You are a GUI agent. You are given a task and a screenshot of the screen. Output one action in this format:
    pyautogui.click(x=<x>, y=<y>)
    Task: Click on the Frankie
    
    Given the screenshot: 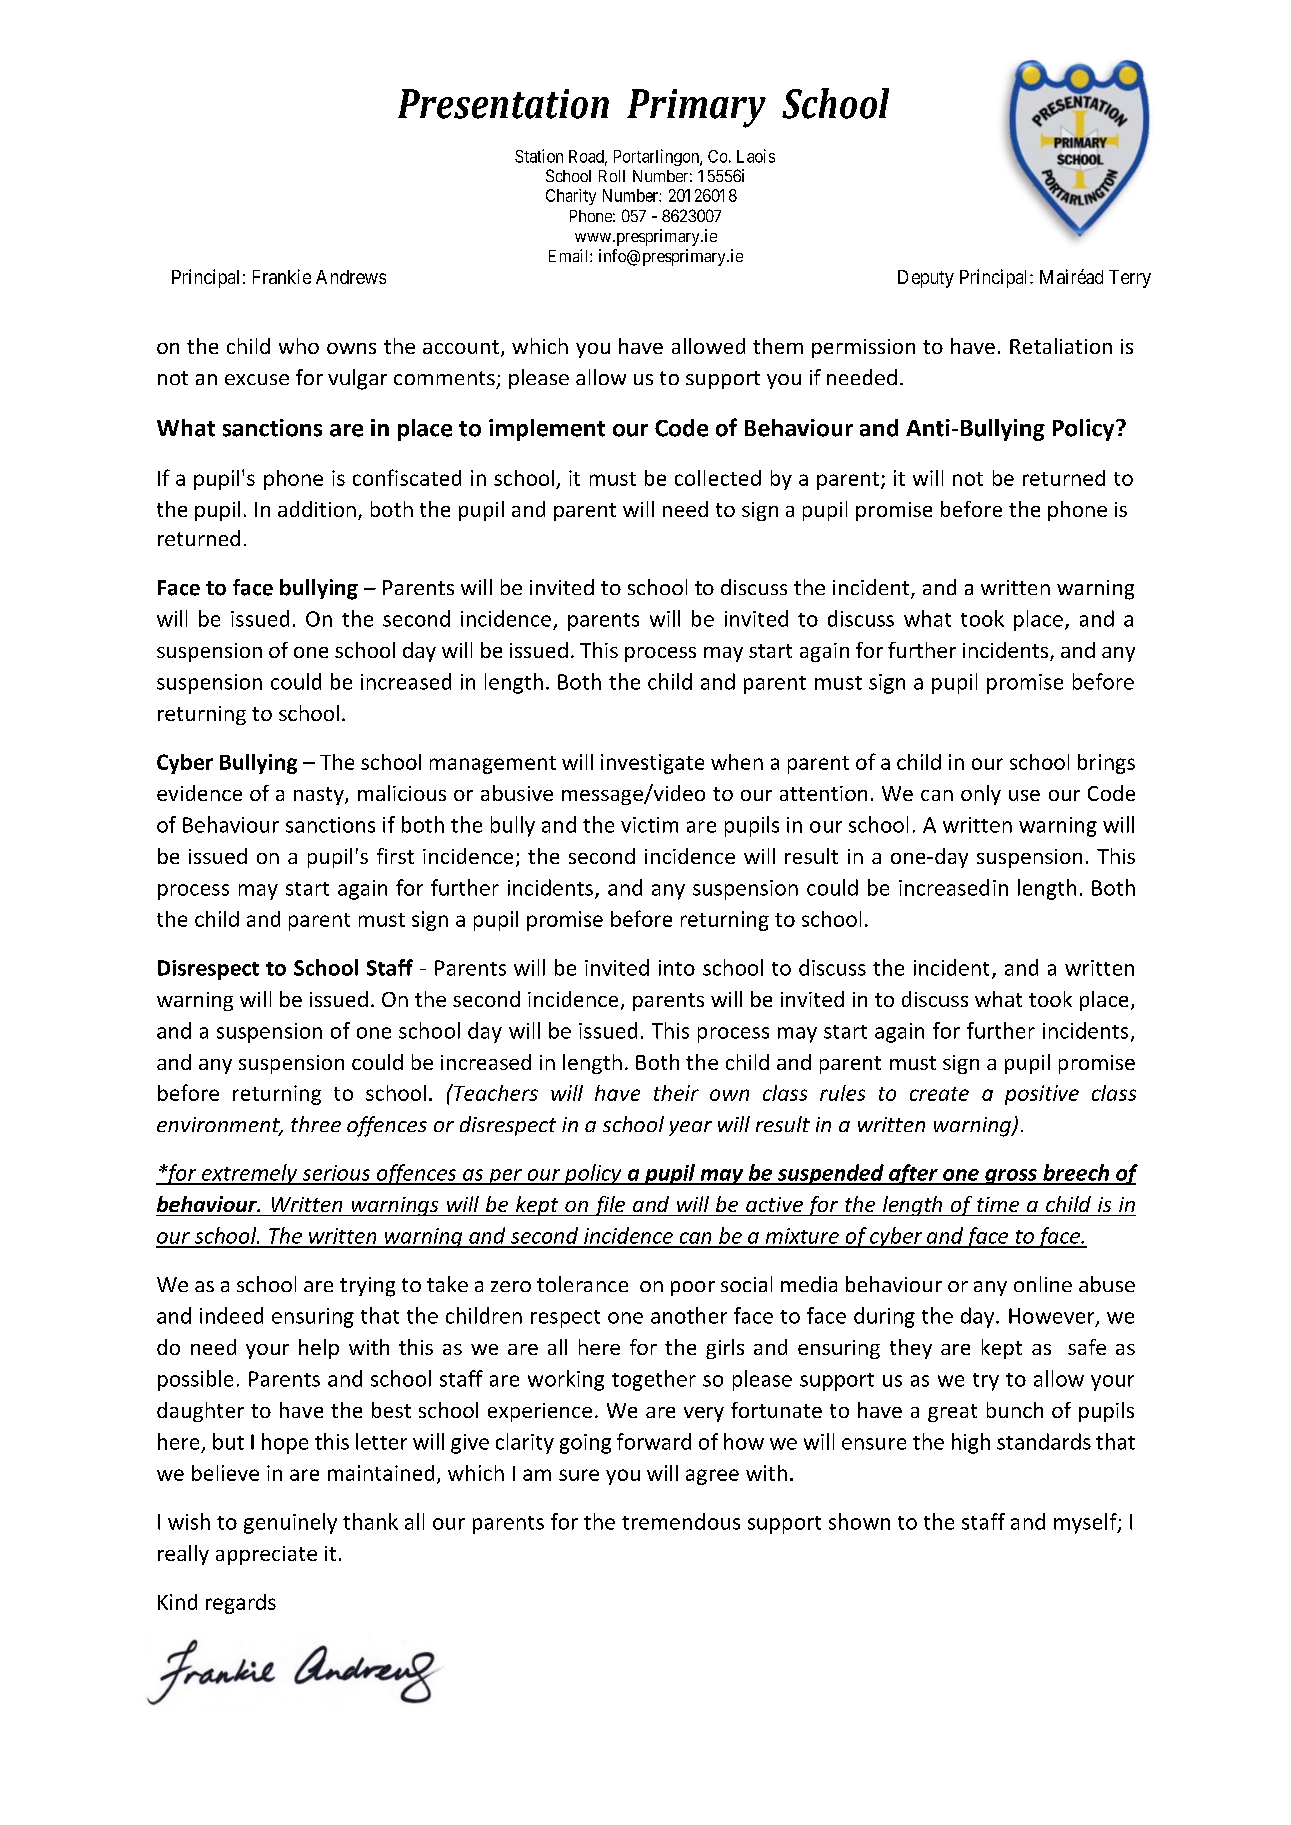 What is the action you would take?
    pyautogui.click(x=282, y=276)
